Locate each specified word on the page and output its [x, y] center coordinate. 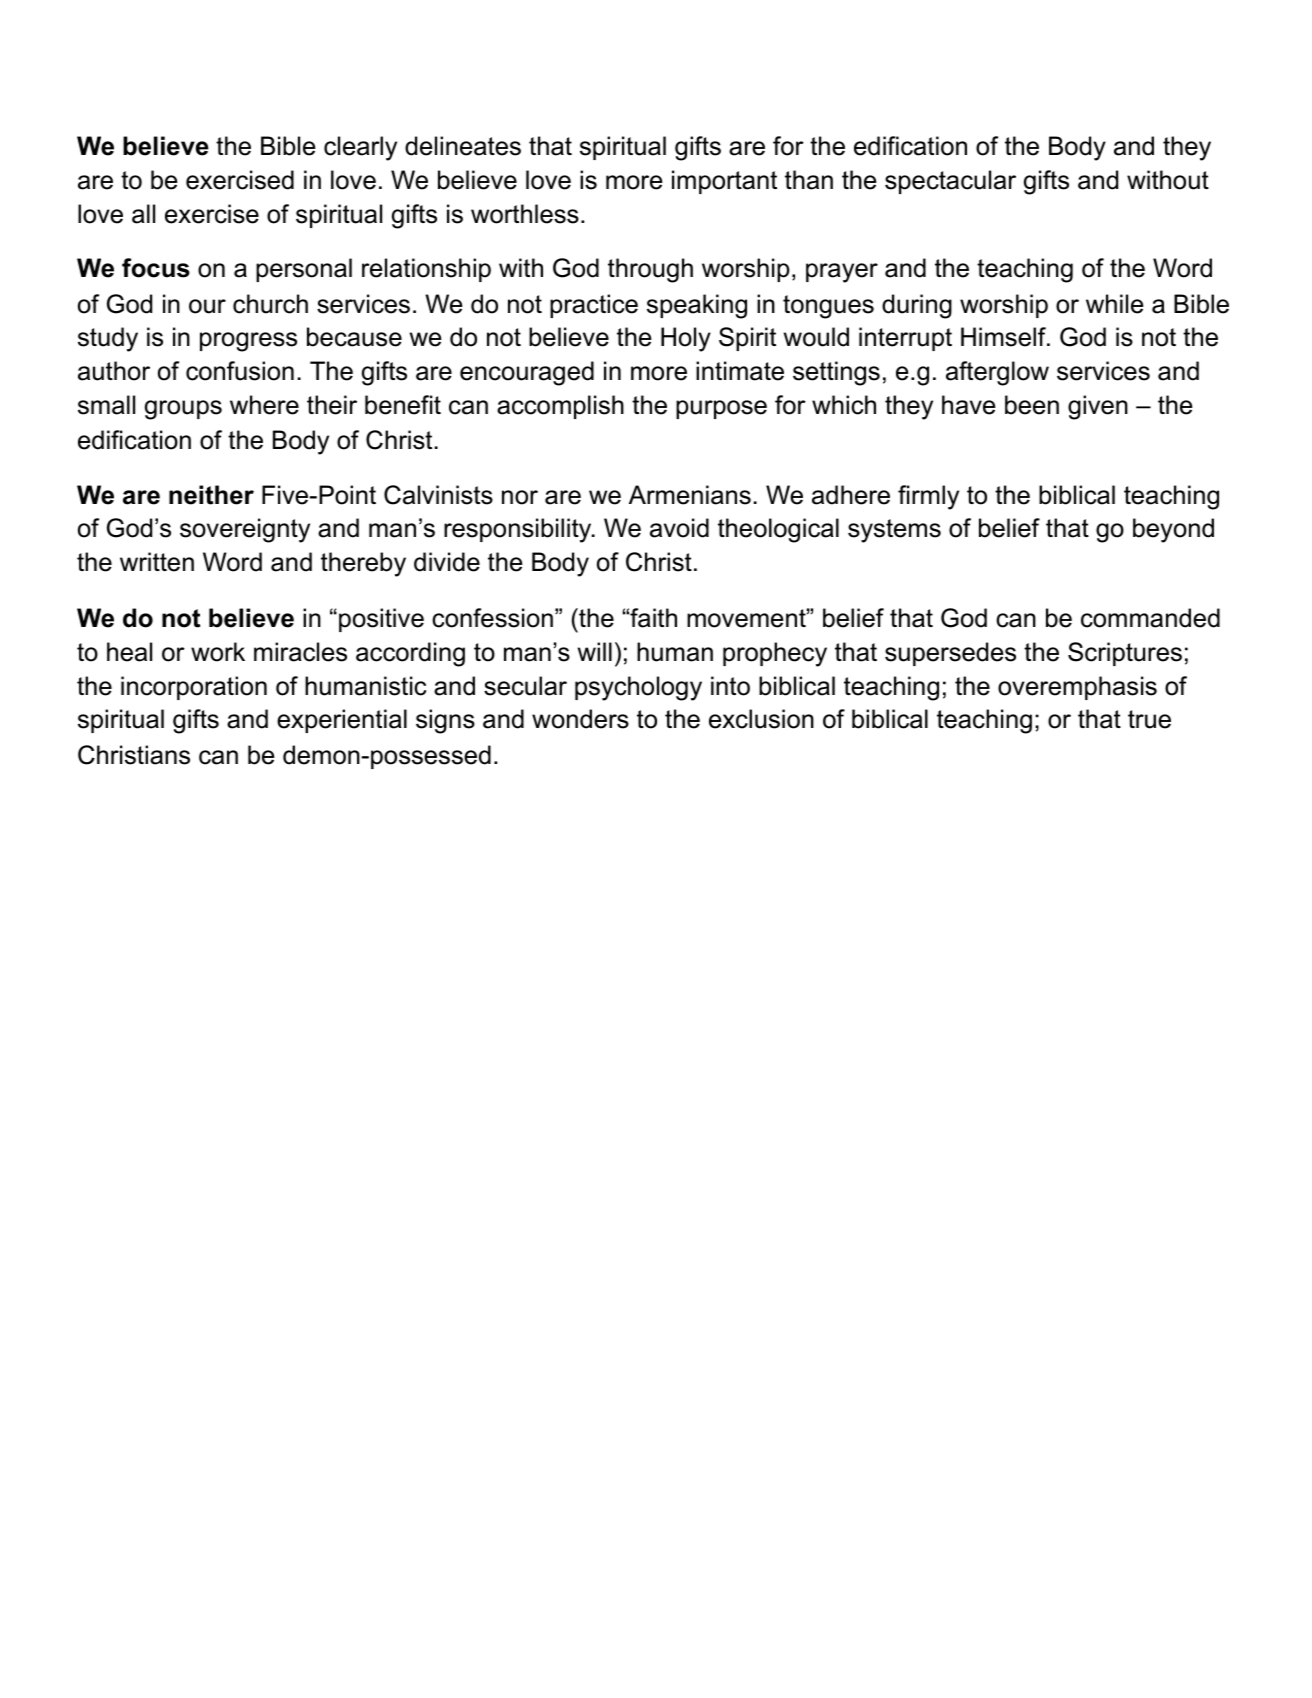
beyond [1173, 530]
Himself [1004, 337]
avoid [679, 528]
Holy [686, 339]
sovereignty [245, 530]
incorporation [194, 688]
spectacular [950, 182]
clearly [360, 148]
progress [248, 342]
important [724, 182]
